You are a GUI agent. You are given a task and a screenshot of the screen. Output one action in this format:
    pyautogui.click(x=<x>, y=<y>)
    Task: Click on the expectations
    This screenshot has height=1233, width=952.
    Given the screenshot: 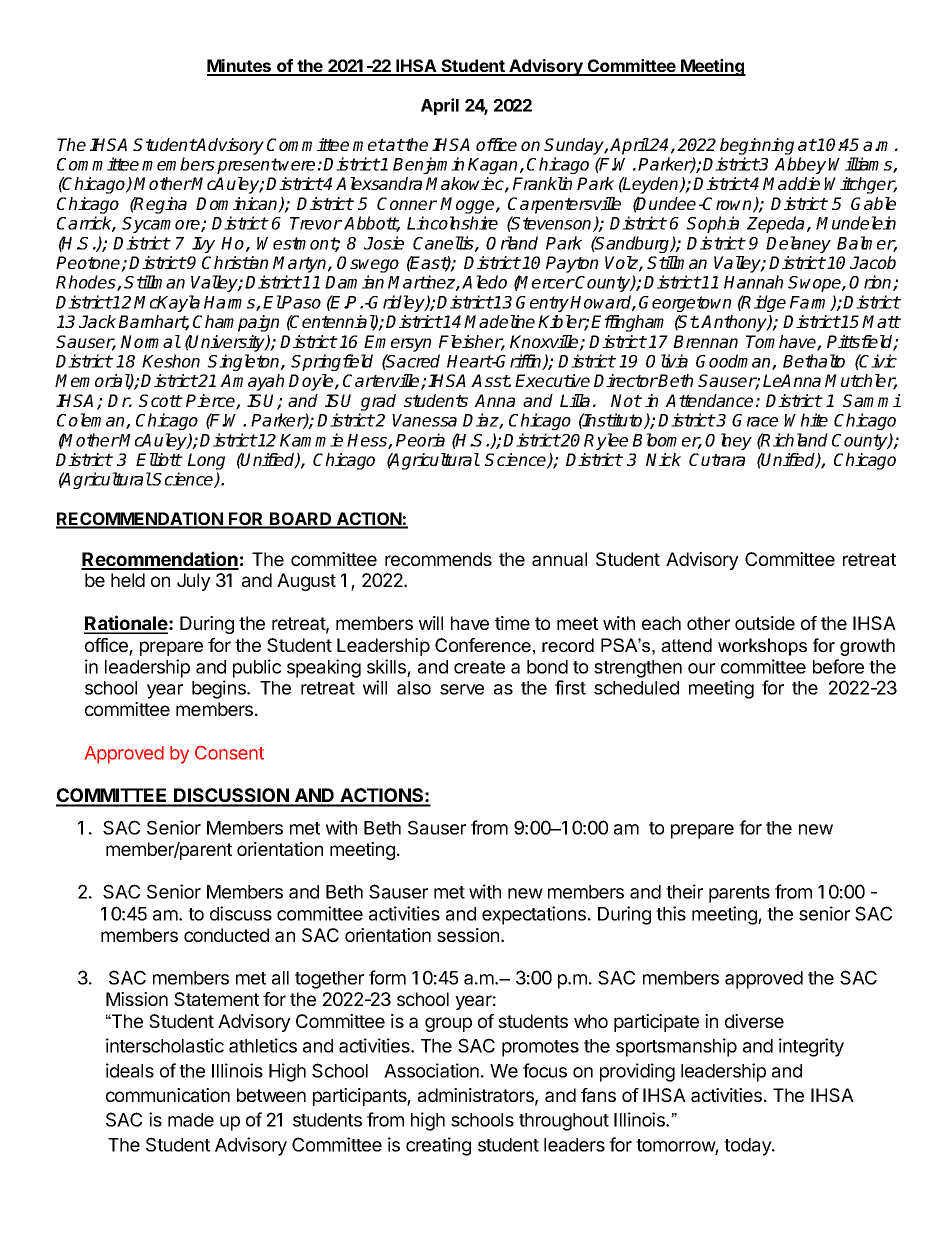 What is the action you would take?
    pyautogui.click(x=534, y=915)
